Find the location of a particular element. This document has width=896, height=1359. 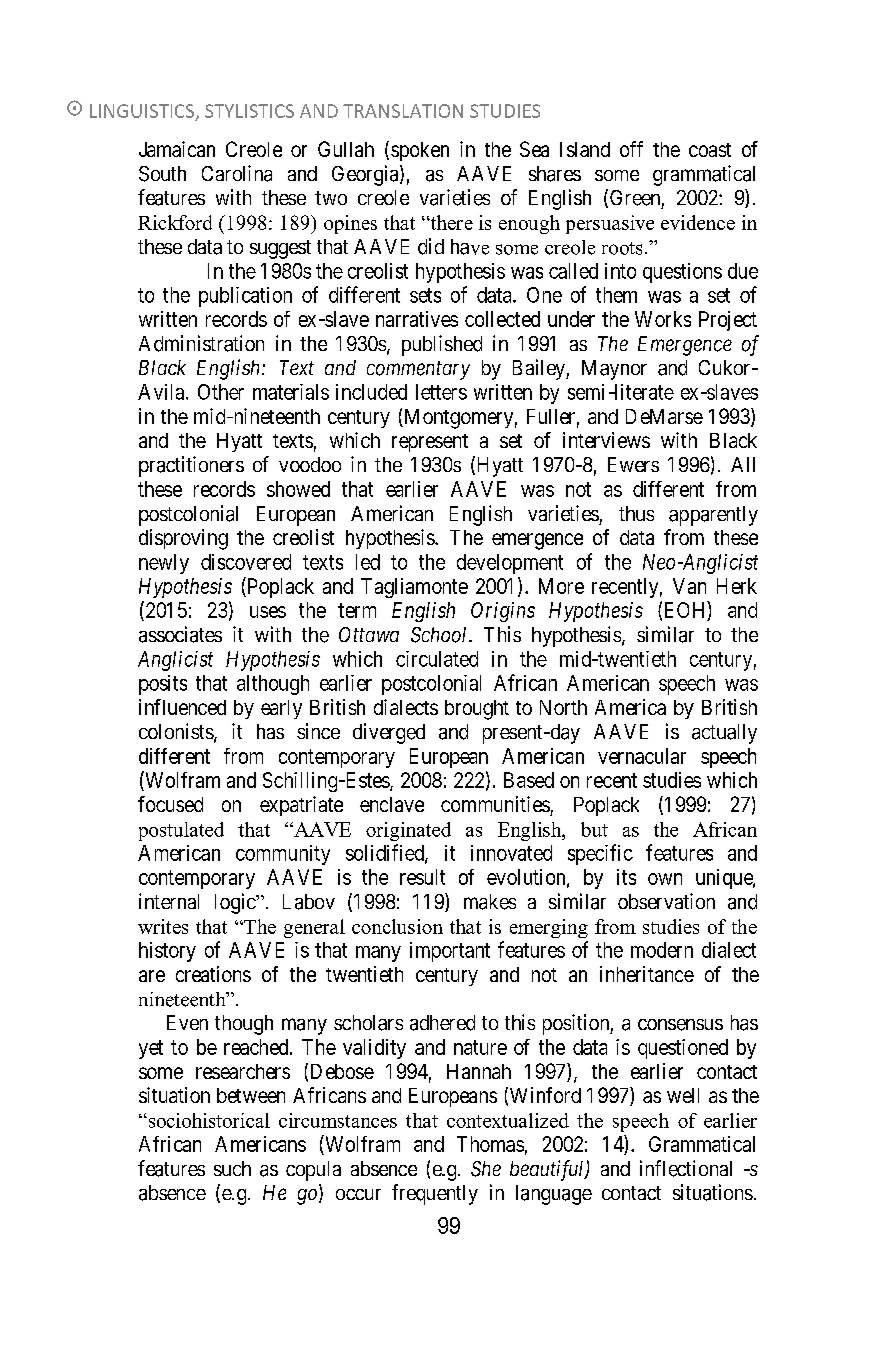

spoken is located at coordinates (420, 151).
